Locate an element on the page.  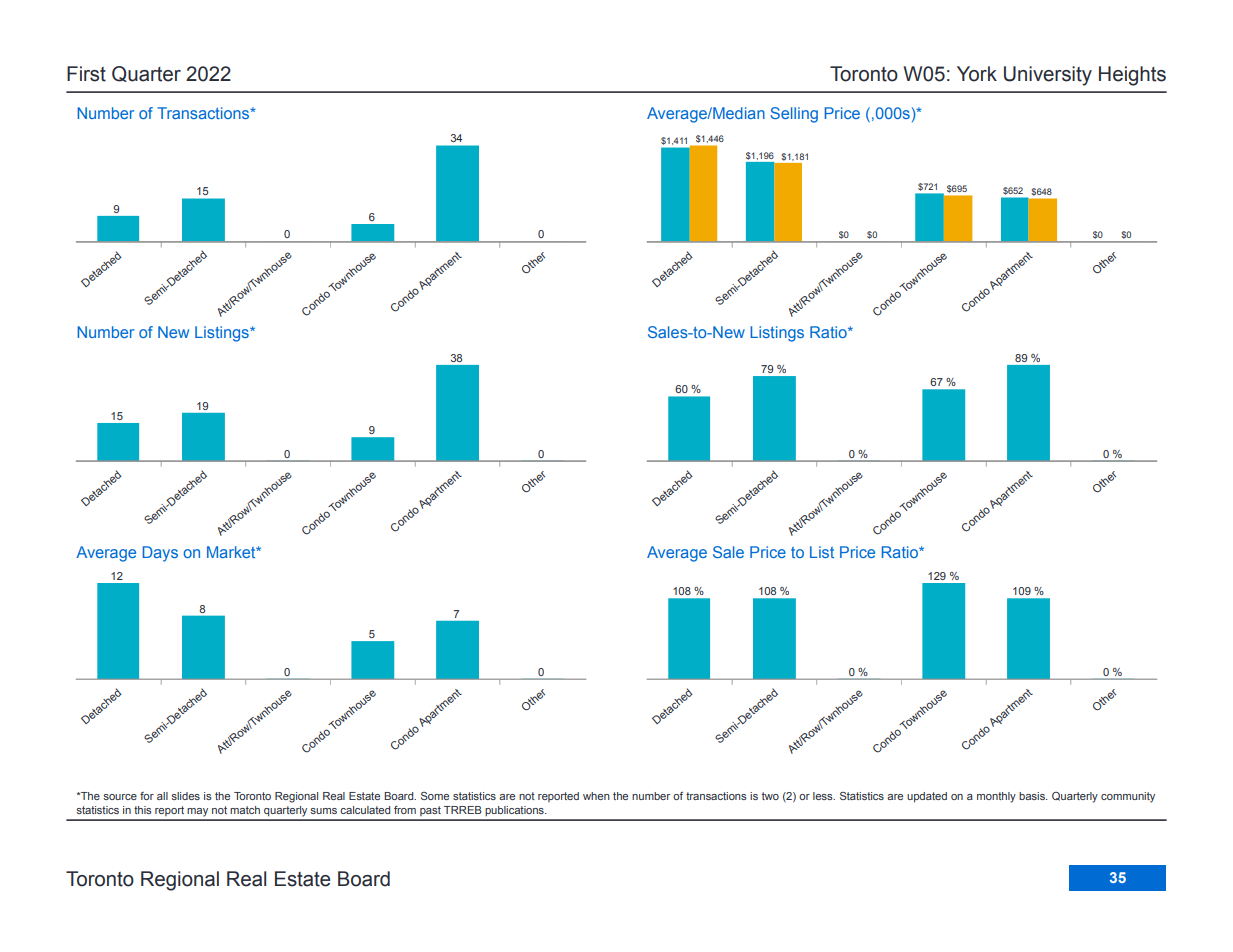
Days is located at coordinates (160, 554).
